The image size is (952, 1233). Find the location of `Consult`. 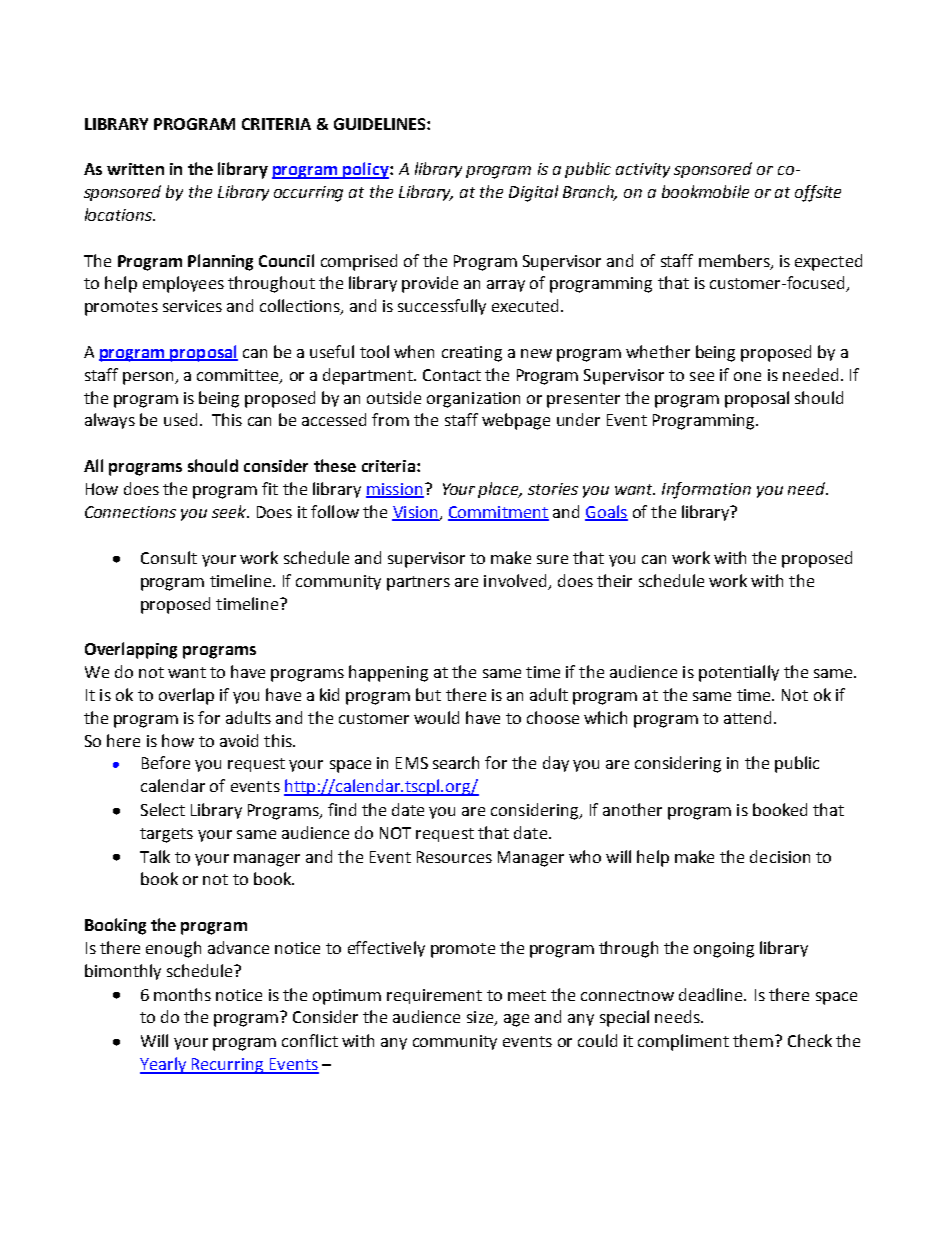

Consult is located at coordinates (169, 557).
